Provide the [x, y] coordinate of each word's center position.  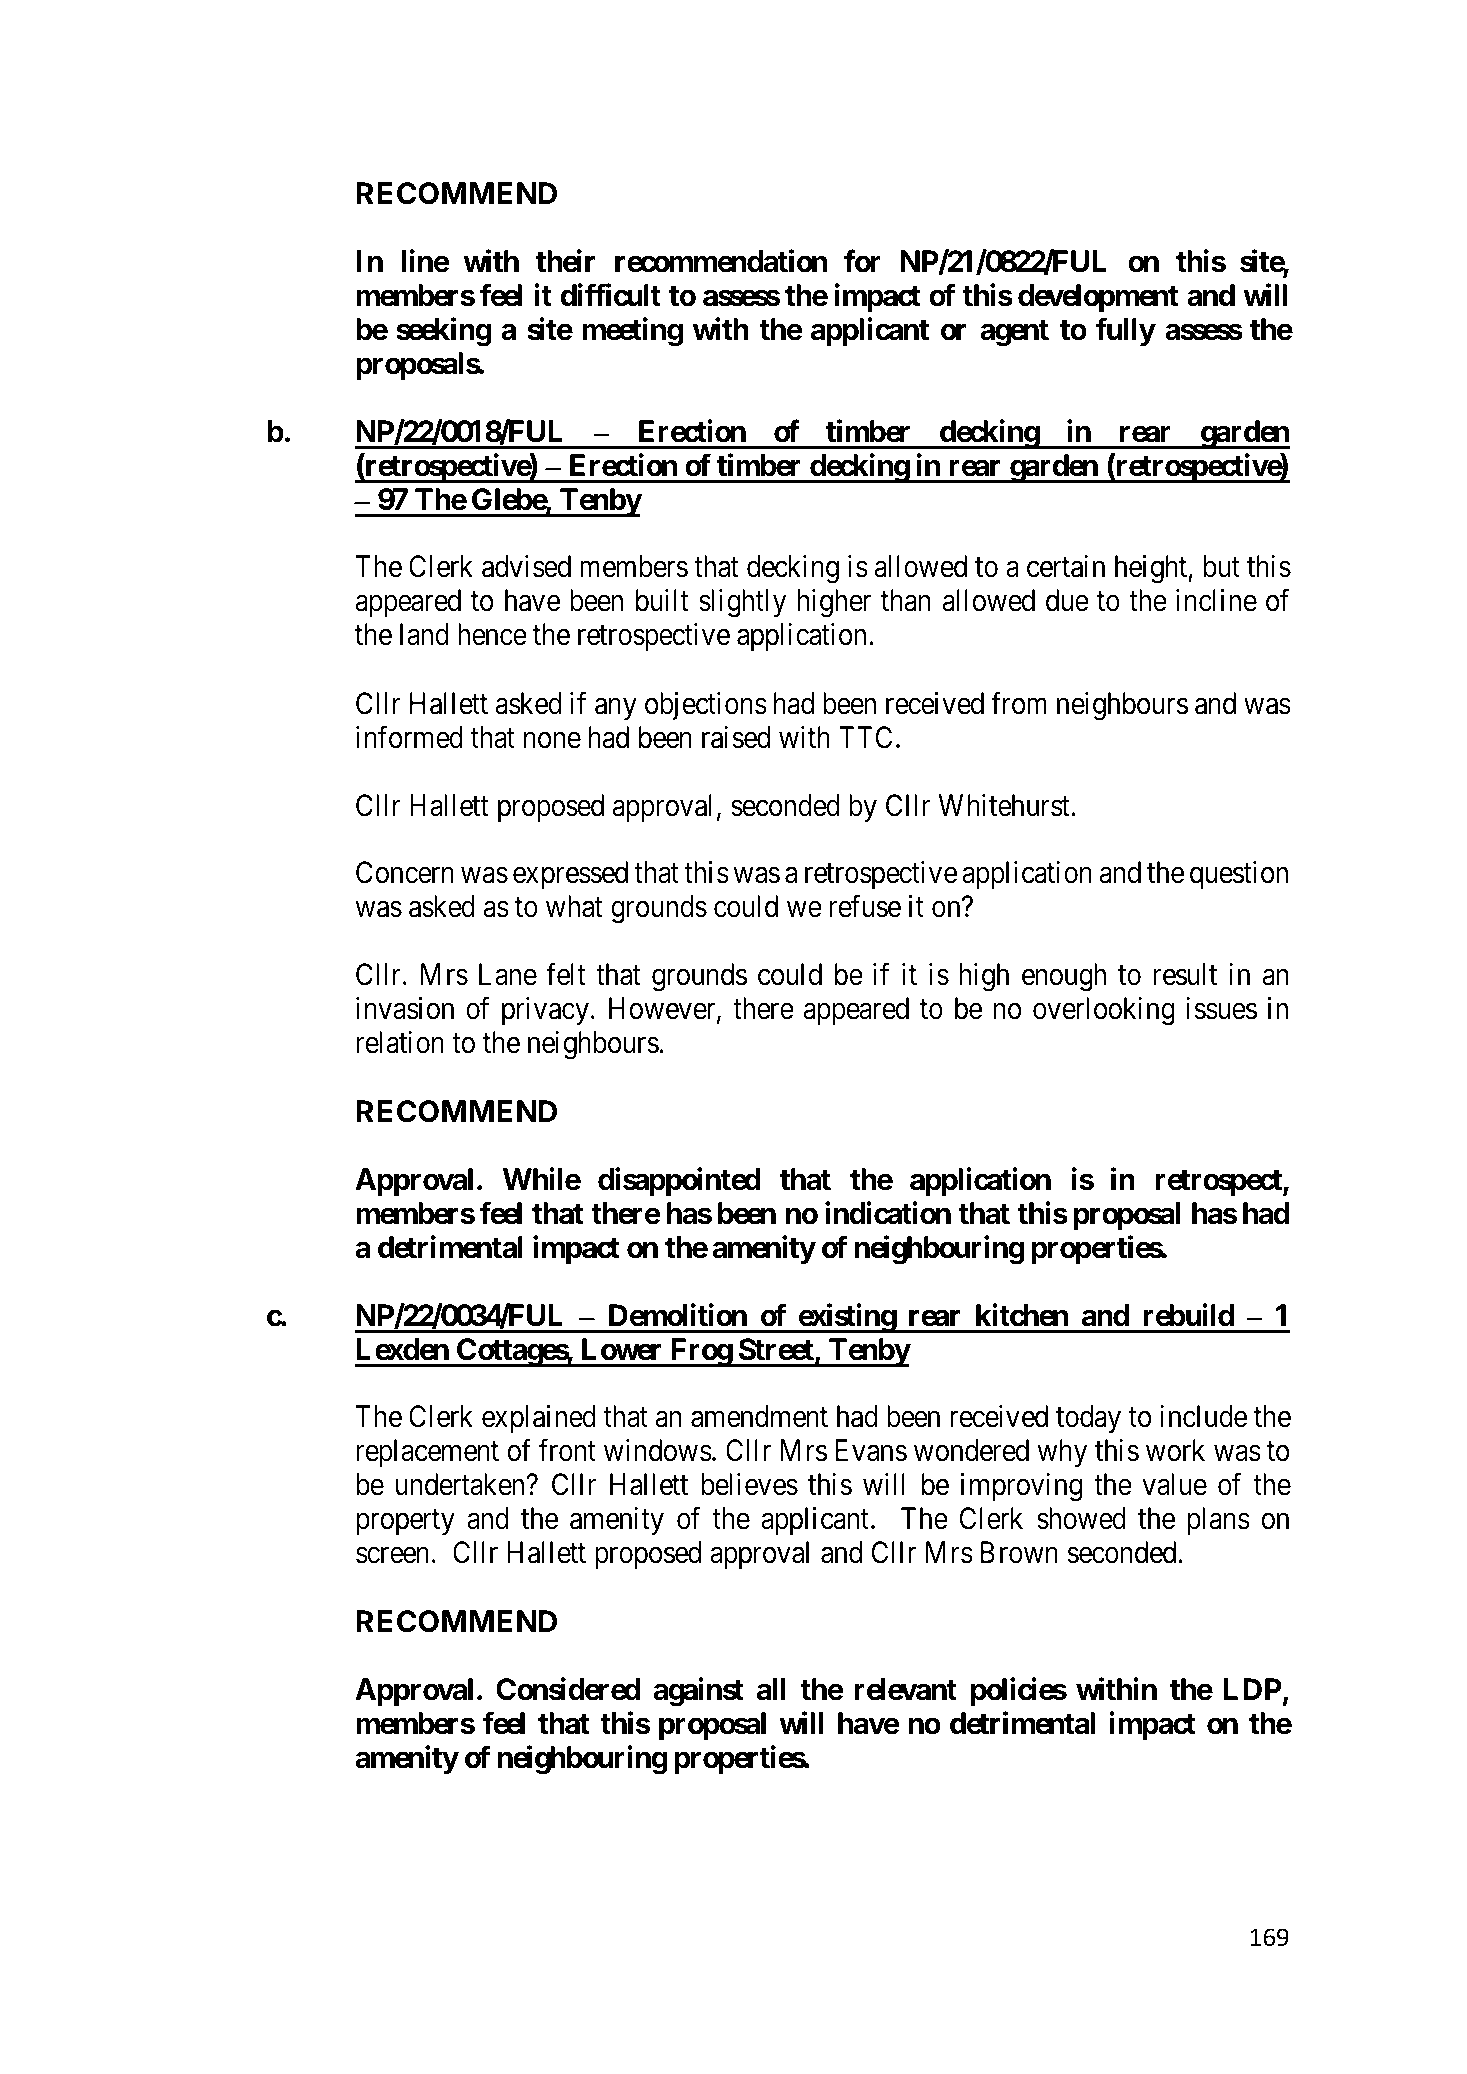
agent [1014, 333]
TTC [865, 737]
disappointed [679, 1182]
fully [1125, 332]
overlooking [1104, 1011]
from [1019, 703]
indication [888, 1213]
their [565, 261]
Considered [568, 1689]
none [552, 740]
